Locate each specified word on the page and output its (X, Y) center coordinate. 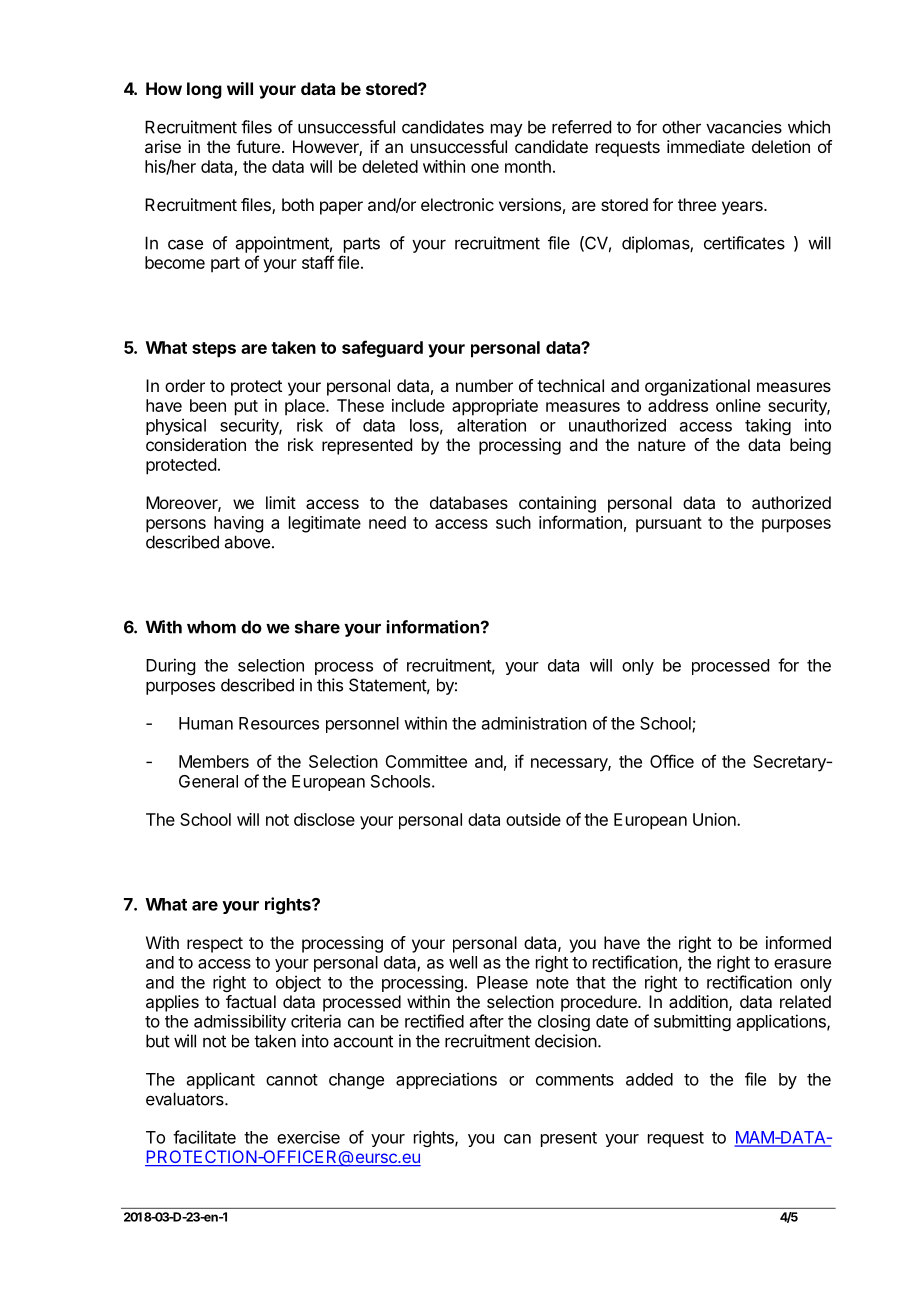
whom (211, 627)
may (507, 130)
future (258, 146)
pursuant (669, 525)
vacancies (744, 127)
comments (575, 1080)
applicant (221, 1080)
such (513, 522)
